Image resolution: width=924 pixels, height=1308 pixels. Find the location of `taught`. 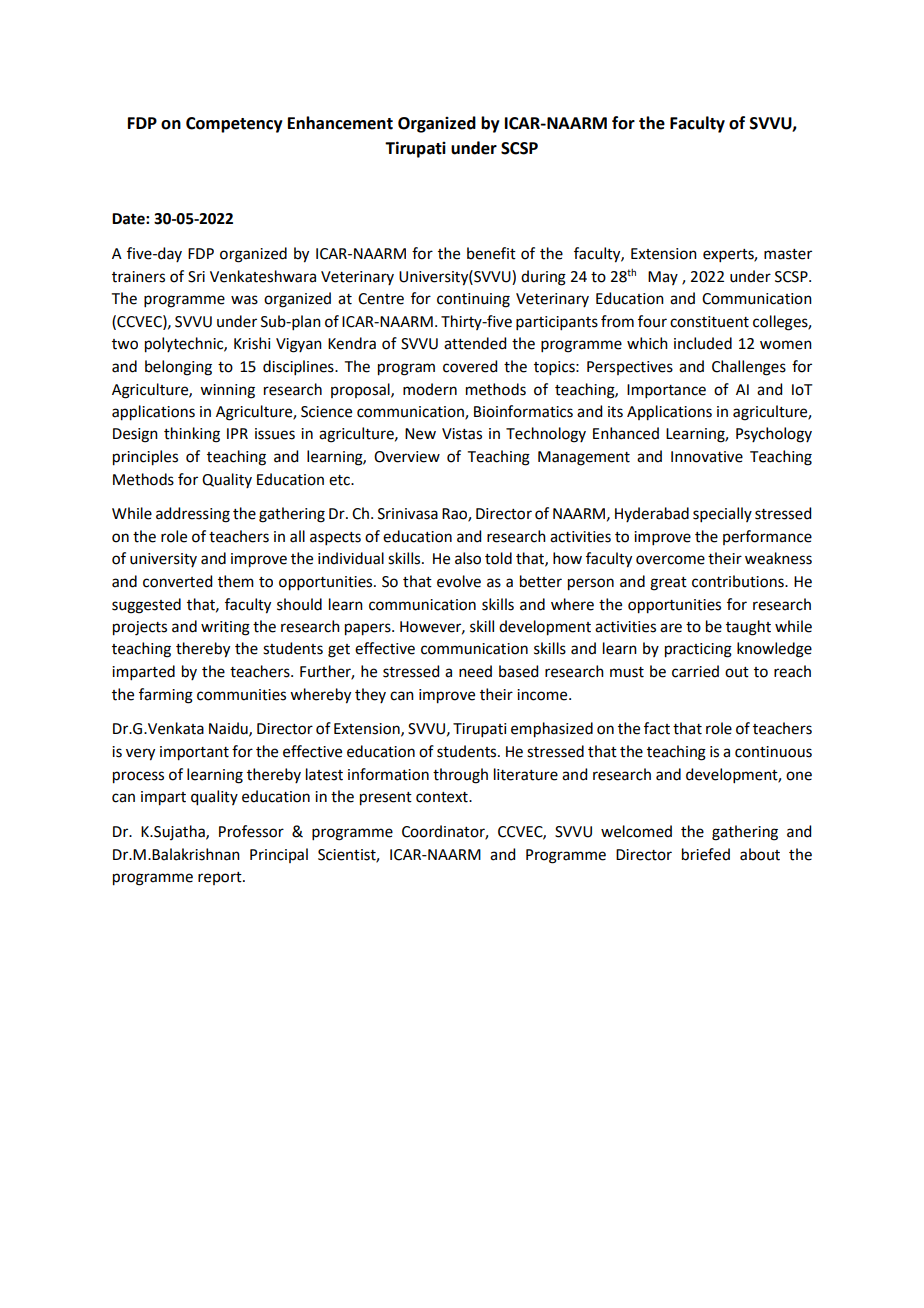

taught is located at coordinates (748, 628).
